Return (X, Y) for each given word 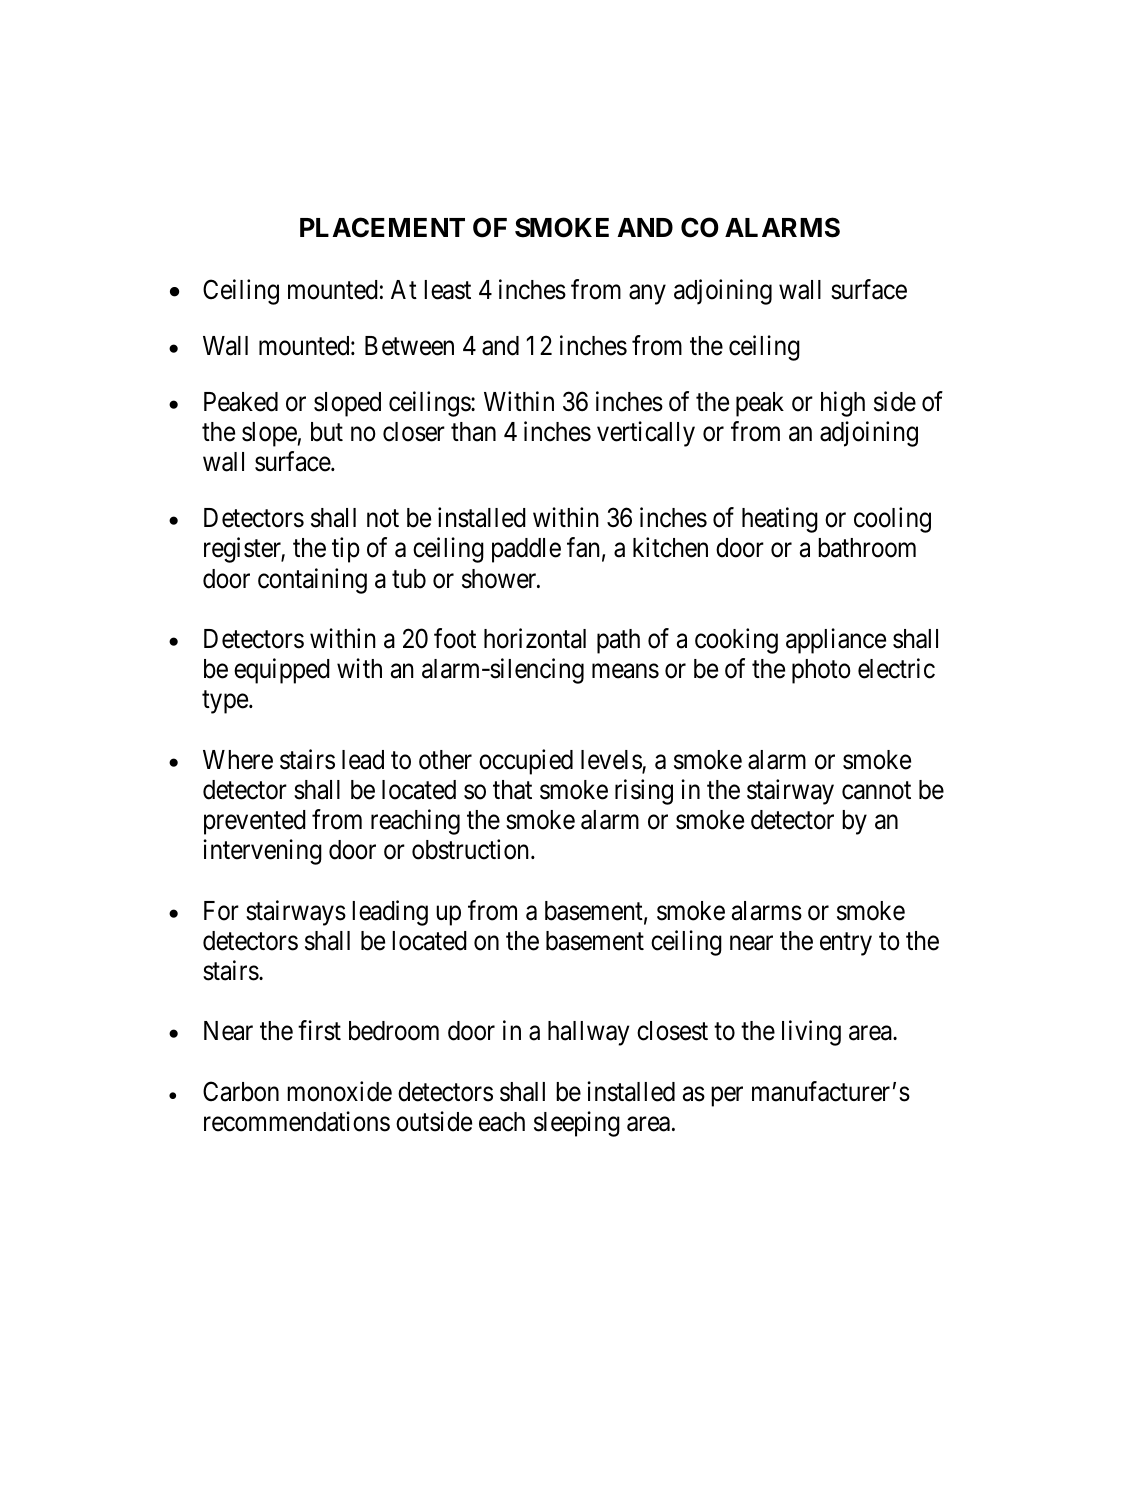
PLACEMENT (382, 227)
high (843, 404)
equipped (282, 671)
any (647, 295)
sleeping (577, 1124)
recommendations (297, 1121)
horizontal (535, 638)
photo (821, 671)
